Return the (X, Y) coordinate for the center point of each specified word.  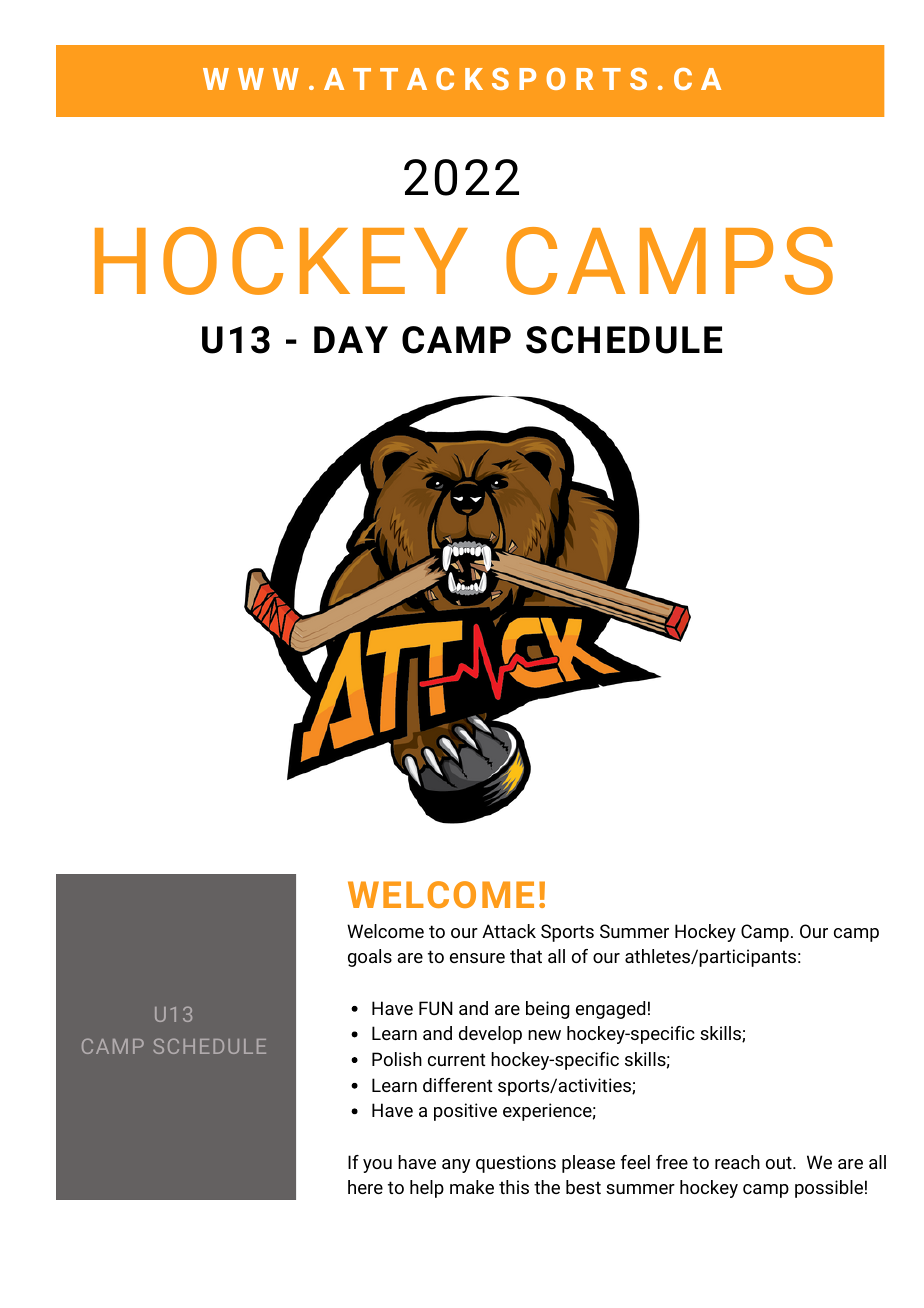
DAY (351, 339)
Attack (509, 931)
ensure (477, 958)
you (377, 1166)
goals (370, 958)
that (526, 956)
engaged (610, 1010)
